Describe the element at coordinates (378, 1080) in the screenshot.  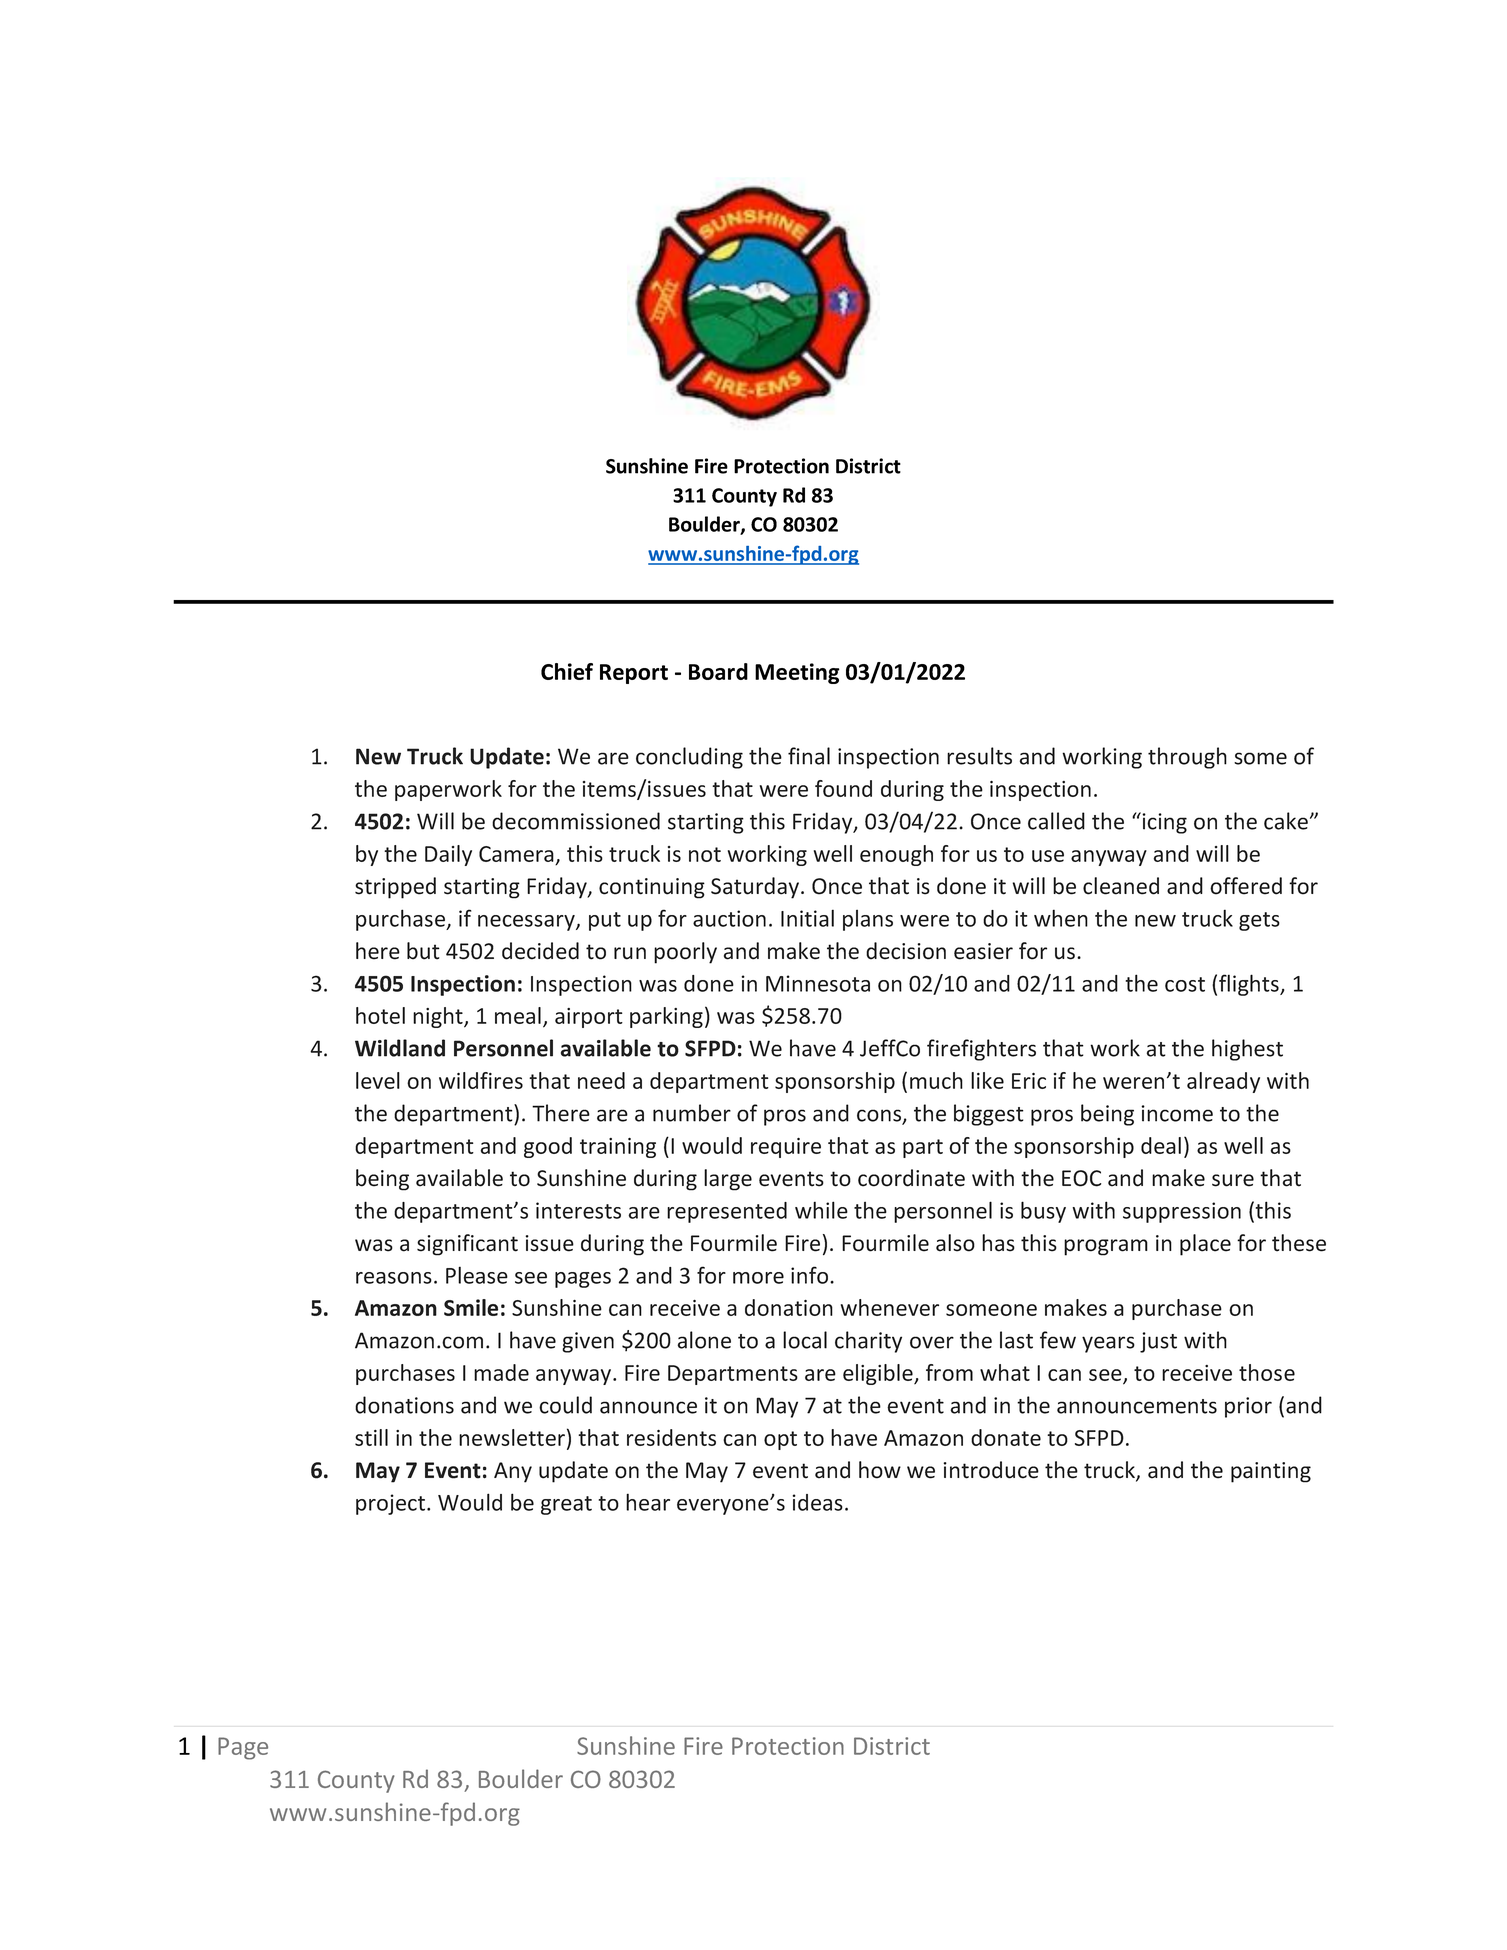
I see `level` at that location.
